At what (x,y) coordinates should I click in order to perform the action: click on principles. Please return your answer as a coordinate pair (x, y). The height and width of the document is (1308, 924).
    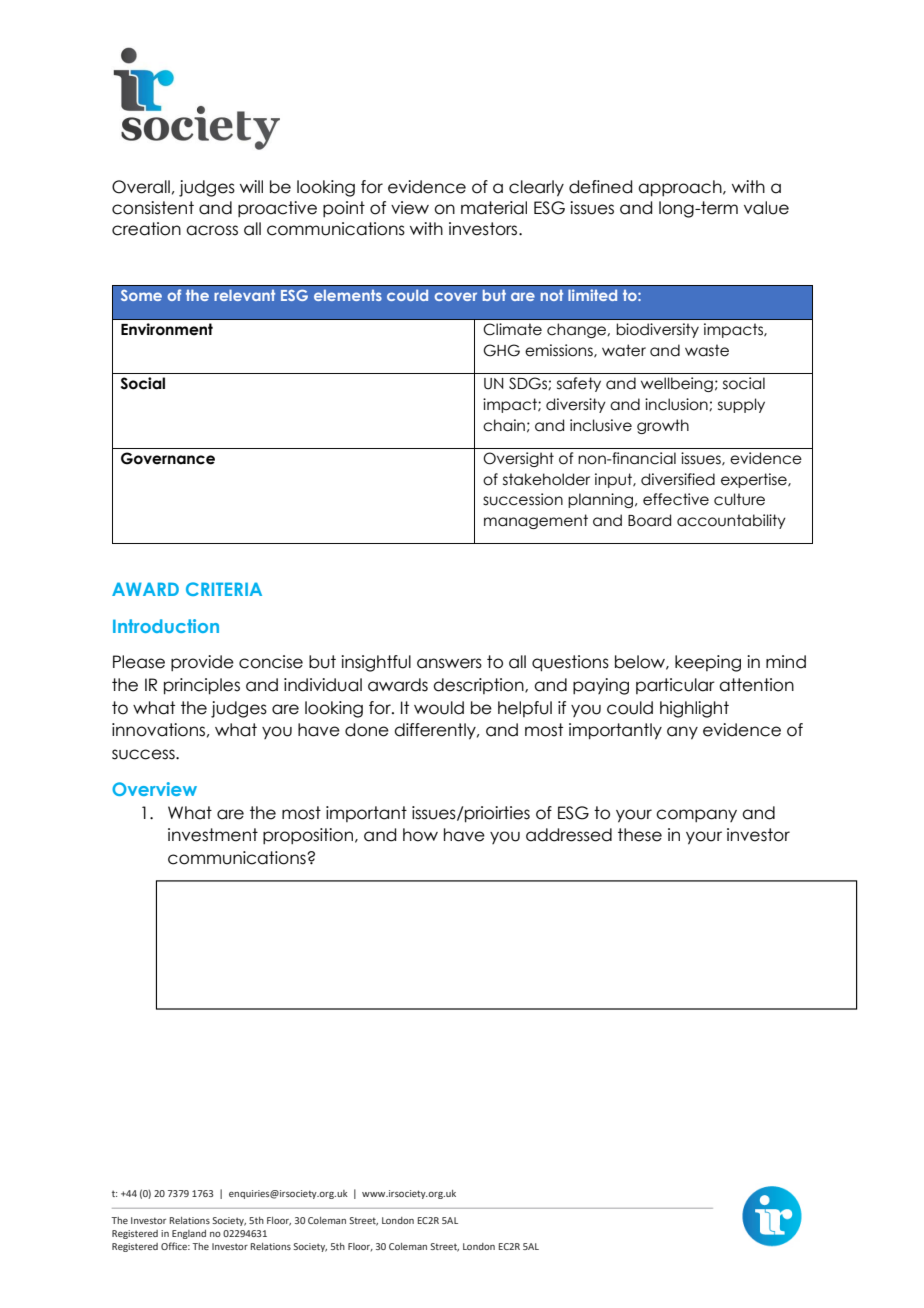
    Looking at the image, I should click on (202, 686).
